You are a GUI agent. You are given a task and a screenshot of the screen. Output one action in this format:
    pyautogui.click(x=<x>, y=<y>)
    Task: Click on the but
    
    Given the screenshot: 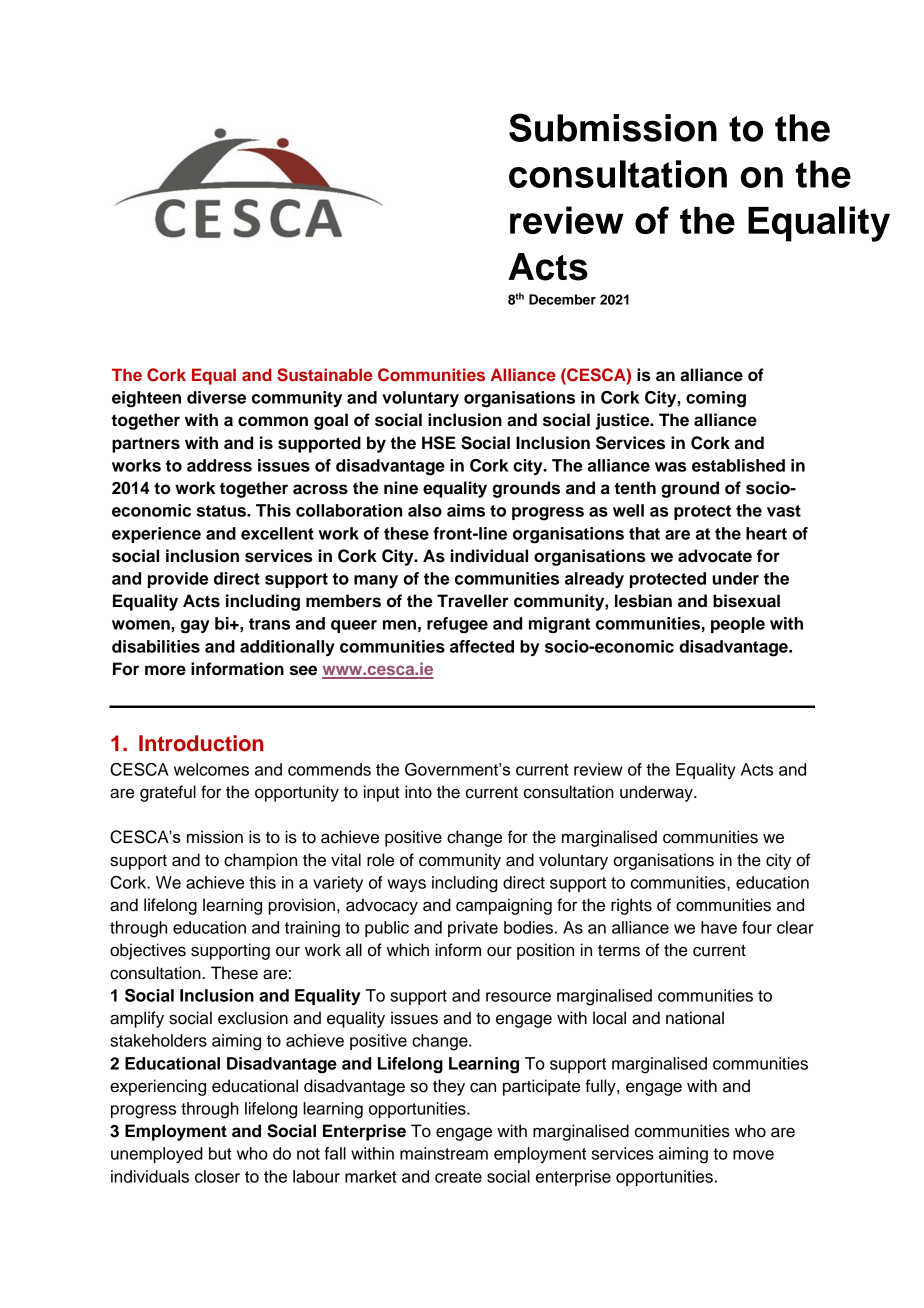 What is the action you would take?
    pyautogui.click(x=220, y=1153)
